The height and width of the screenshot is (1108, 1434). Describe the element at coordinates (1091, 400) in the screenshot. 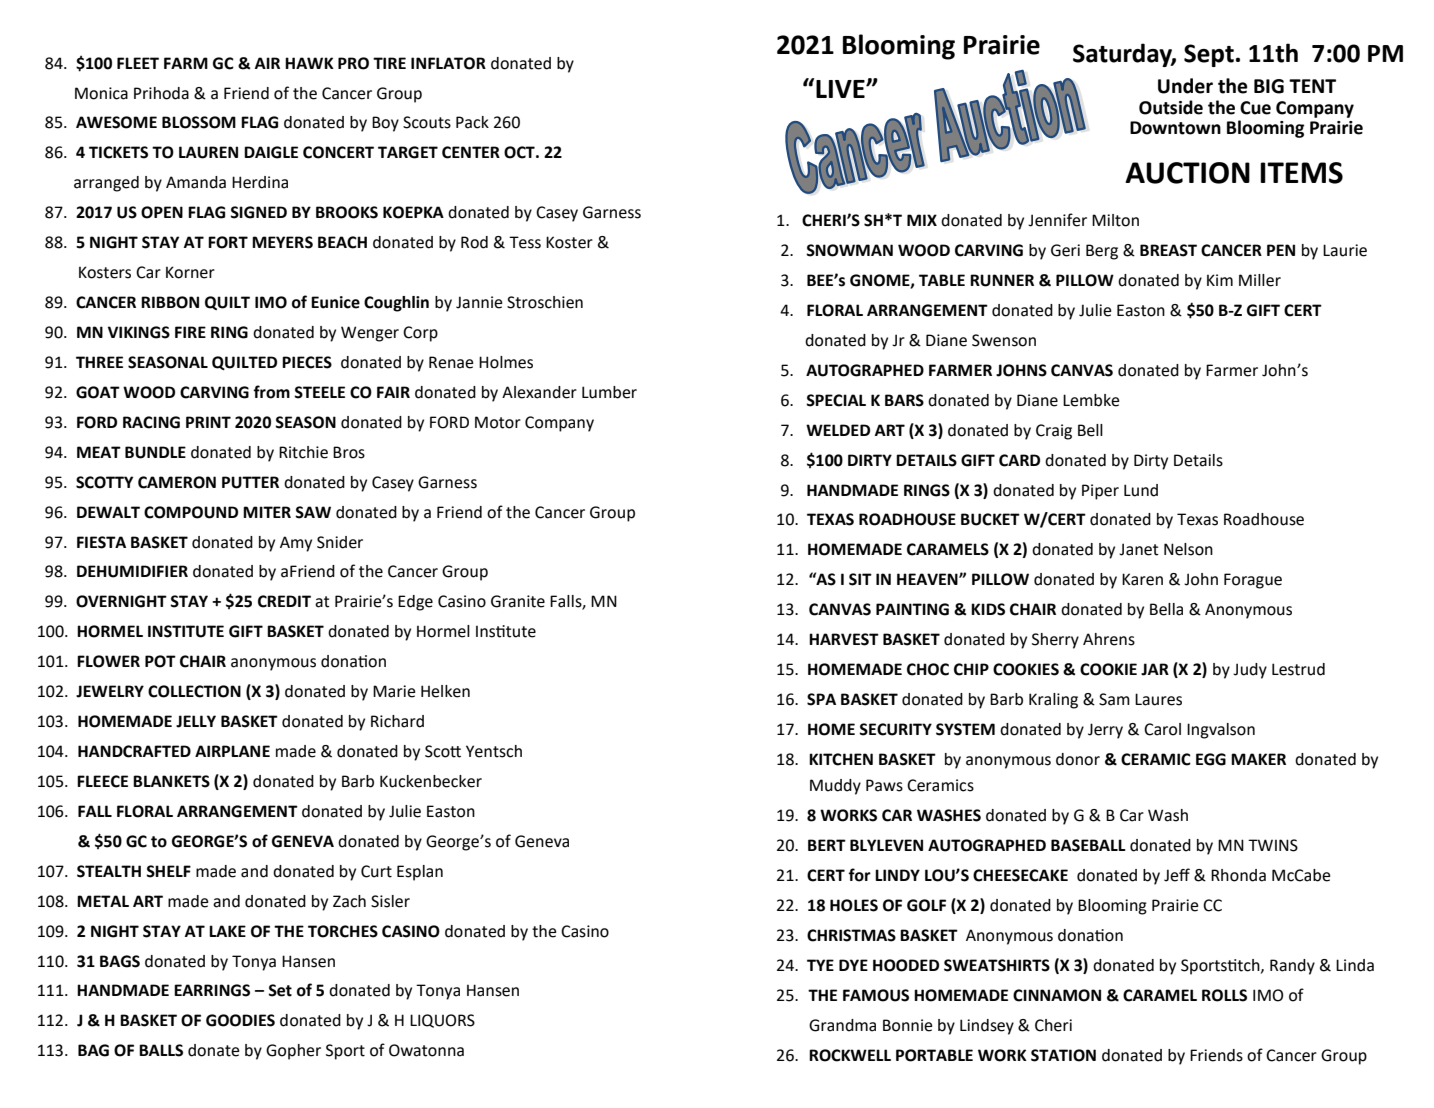

I see `Lembke` at that location.
